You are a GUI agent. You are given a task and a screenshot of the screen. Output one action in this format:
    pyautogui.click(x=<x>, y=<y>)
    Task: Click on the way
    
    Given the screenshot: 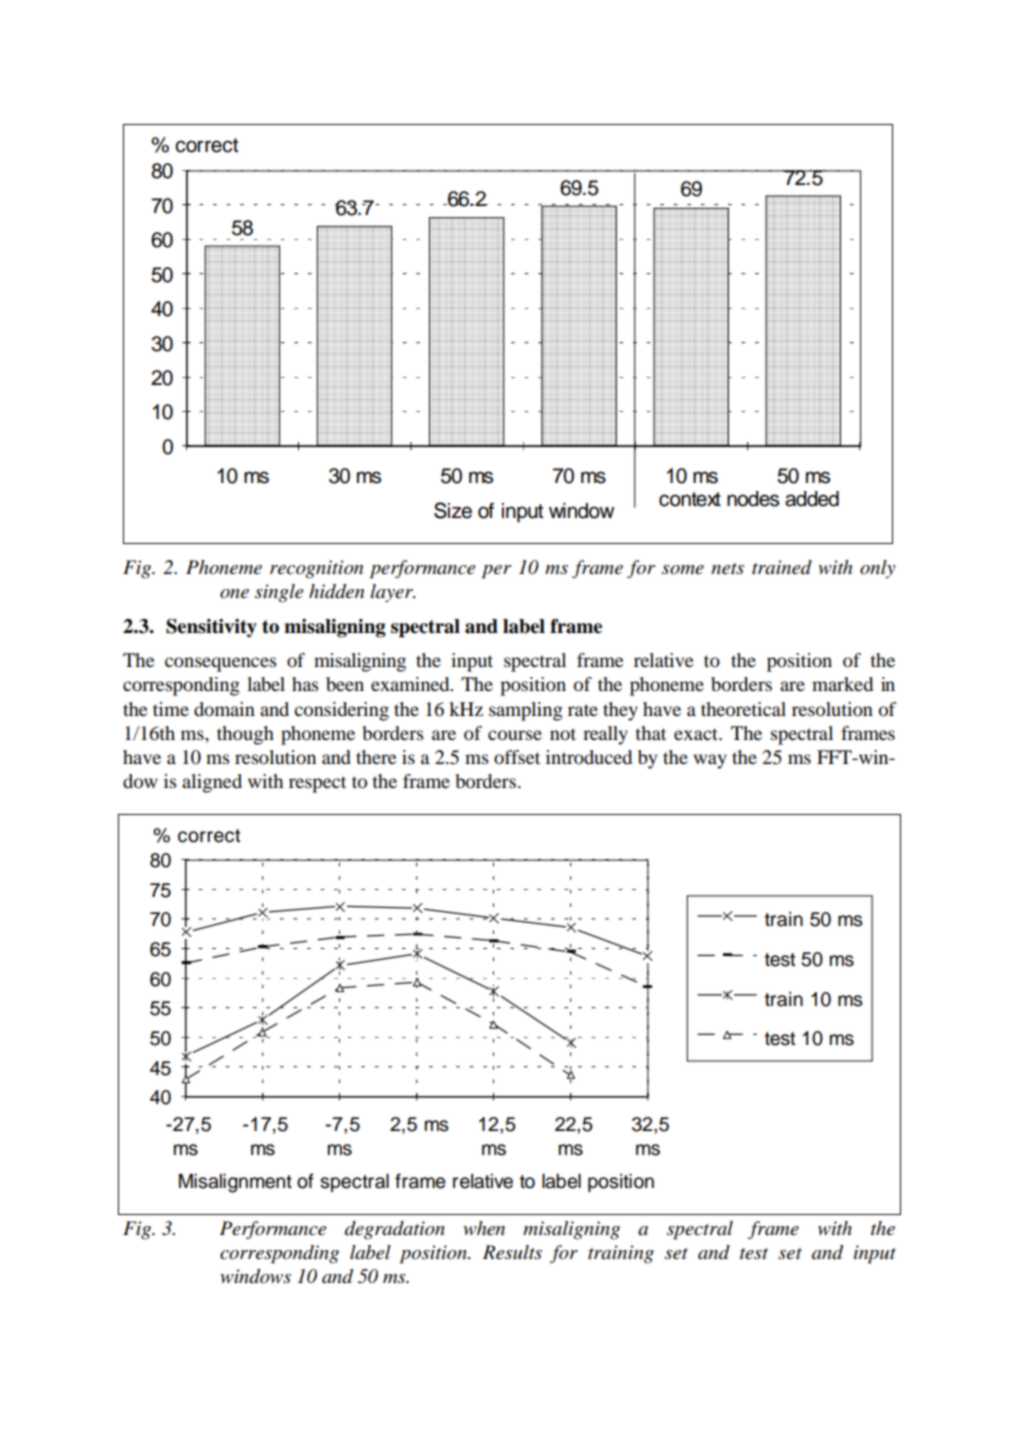 What is the action you would take?
    pyautogui.click(x=710, y=761)
